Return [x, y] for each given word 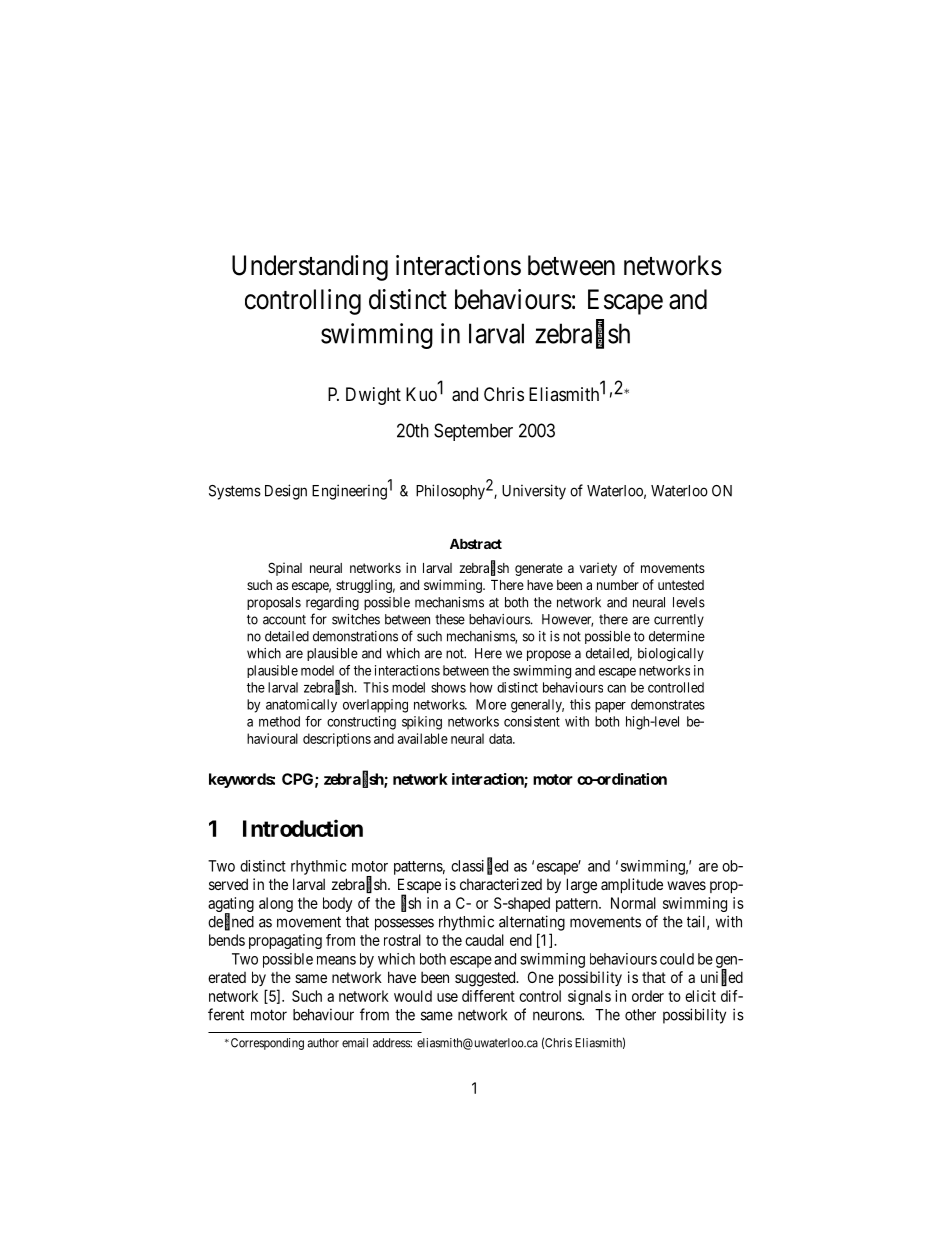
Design [286, 492]
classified [479, 866]
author [323, 1043]
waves [686, 885]
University [534, 492]
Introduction [303, 828]
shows [448, 687]
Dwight [373, 396]
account [284, 620]
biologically [671, 655]
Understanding [310, 268]
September [473, 432]
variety [598, 569]
